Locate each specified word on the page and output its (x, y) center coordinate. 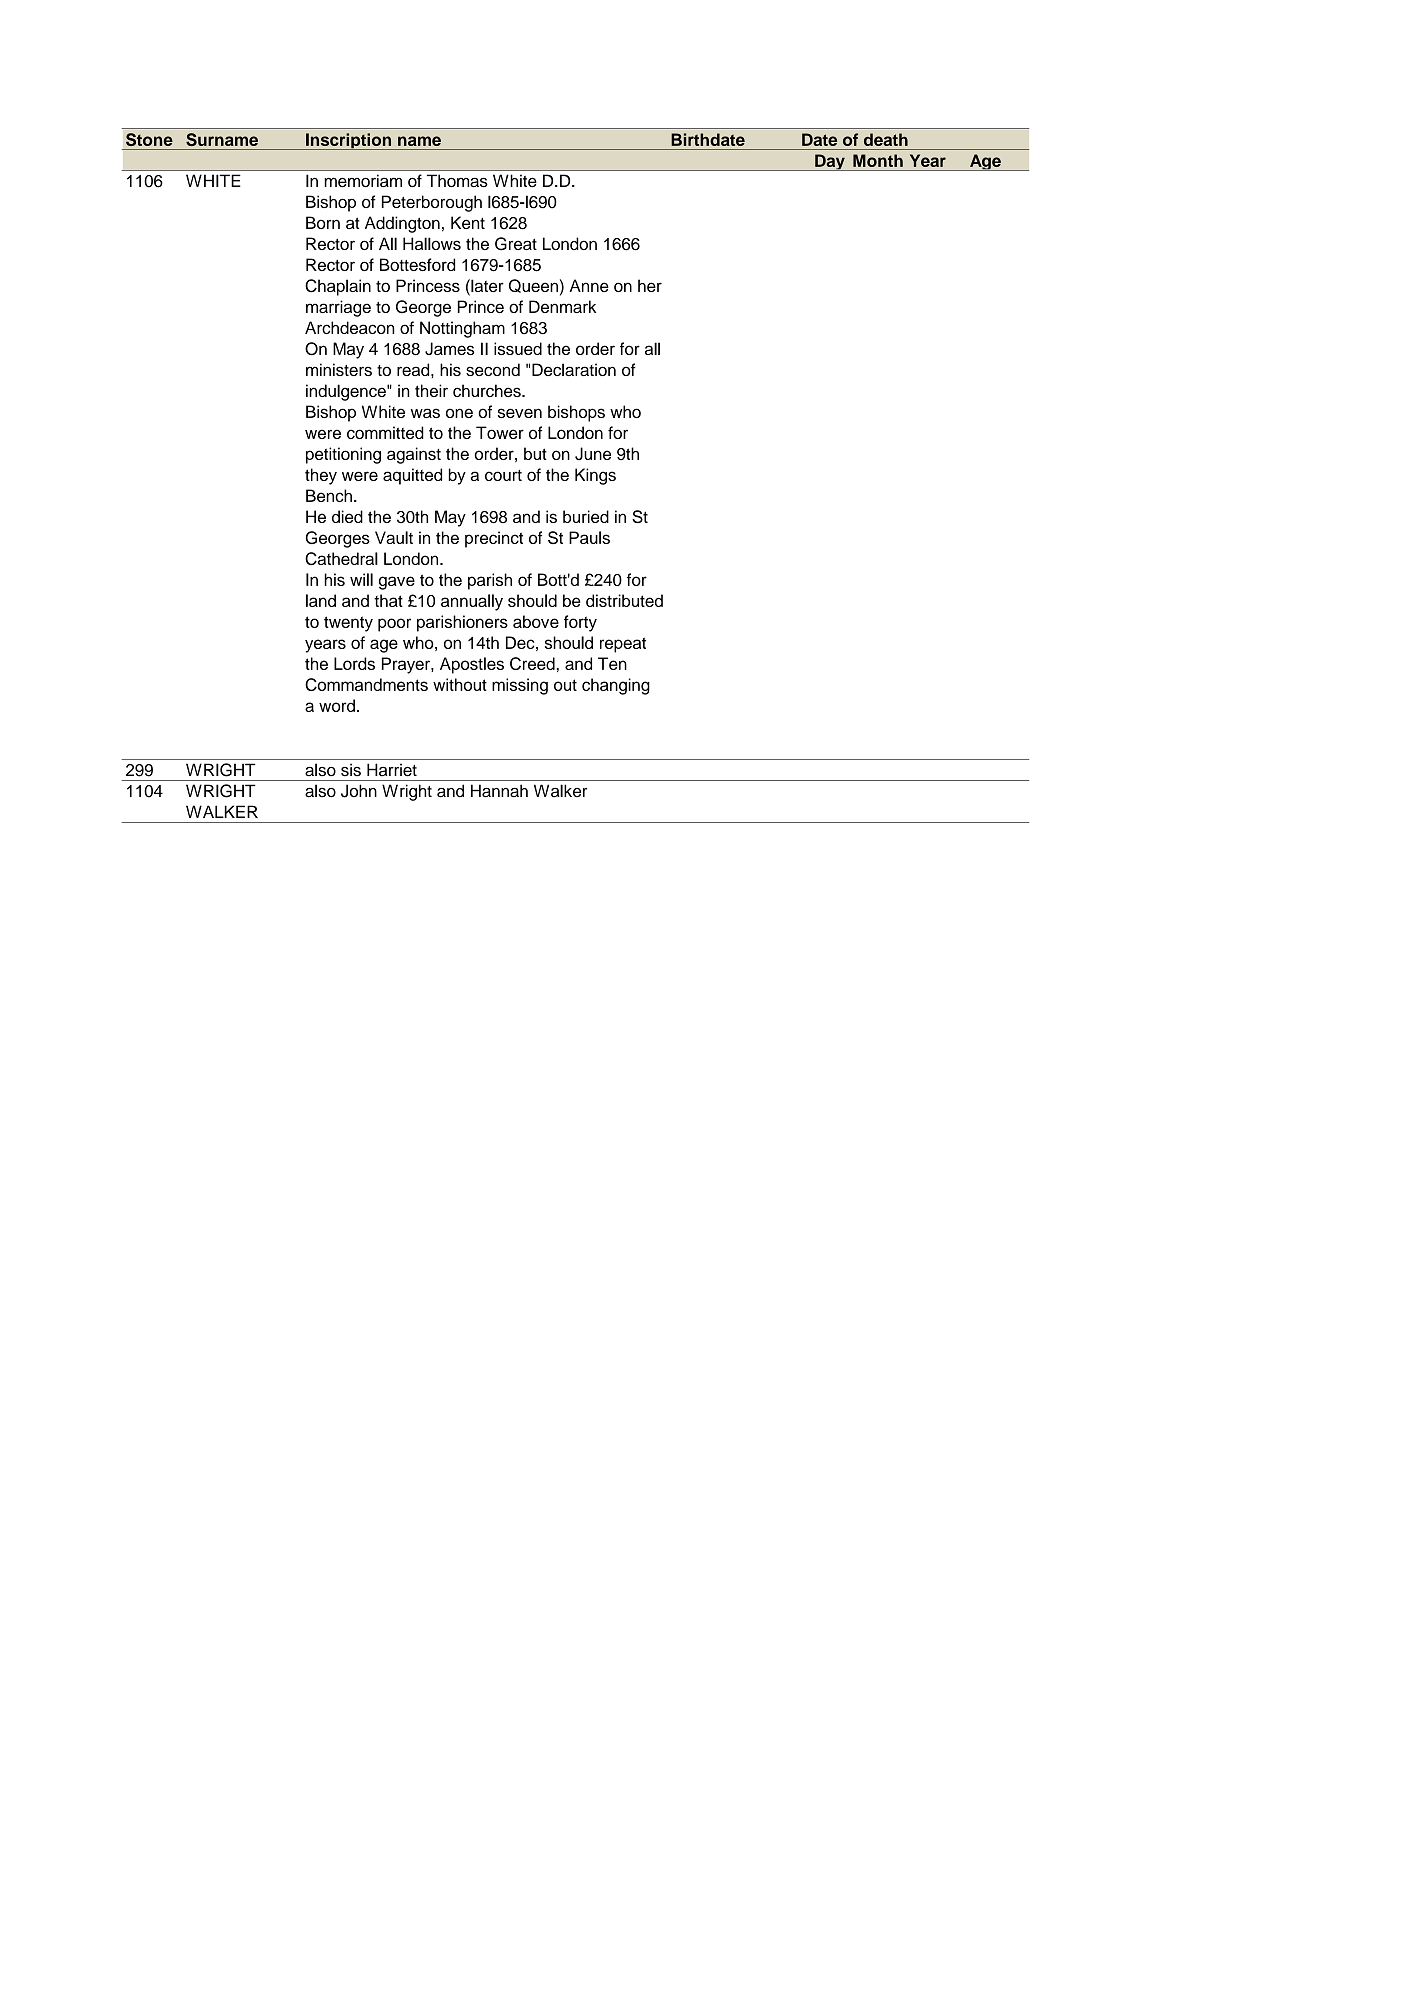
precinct (494, 539)
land (321, 600)
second (493, 369)
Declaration (574, 369)
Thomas (457, 180)
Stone (149, 139)
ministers (339, 369)
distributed (624, 600)
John (359, 791)
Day (830, 162)
